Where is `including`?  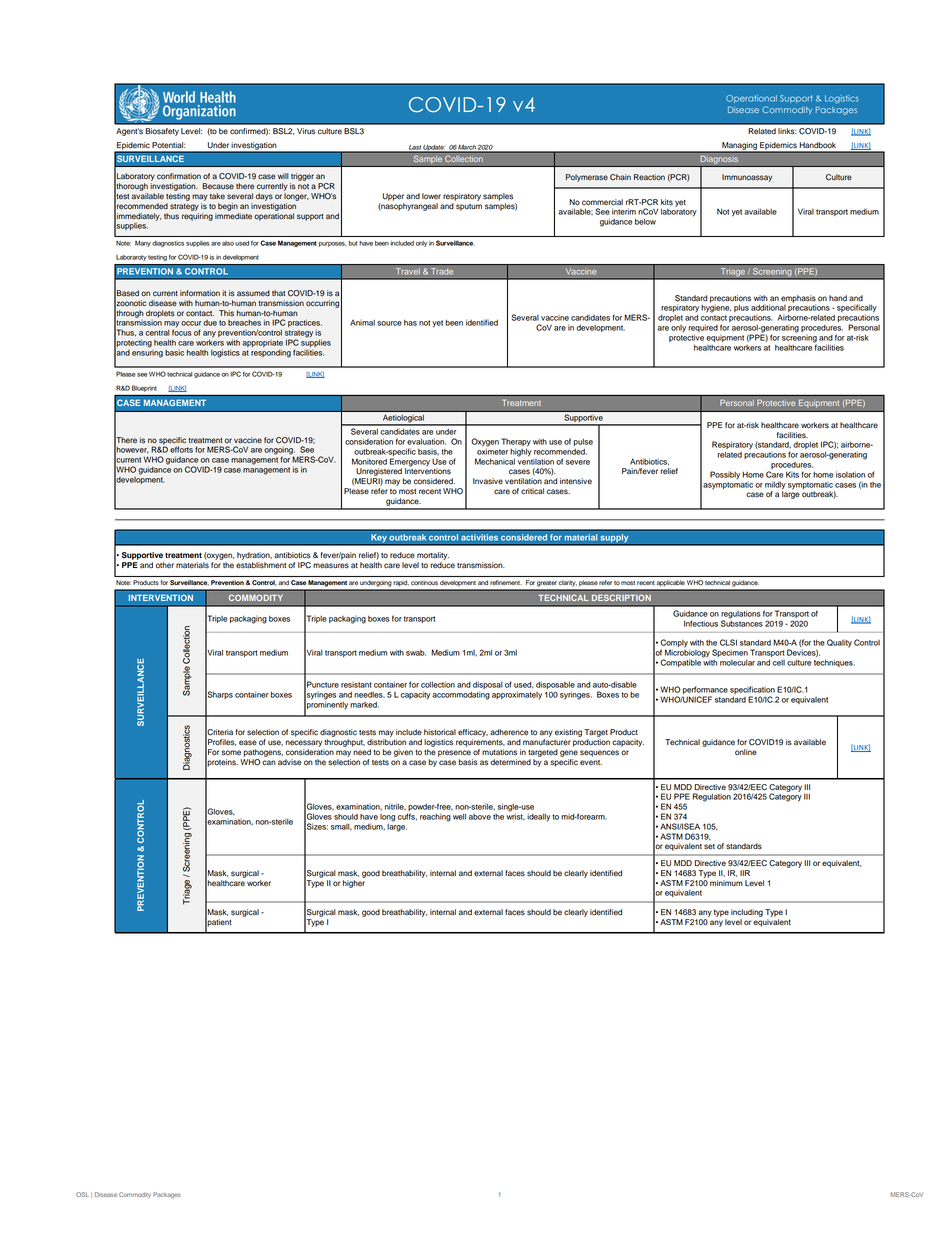
including is located at coordinates (747, 913).
